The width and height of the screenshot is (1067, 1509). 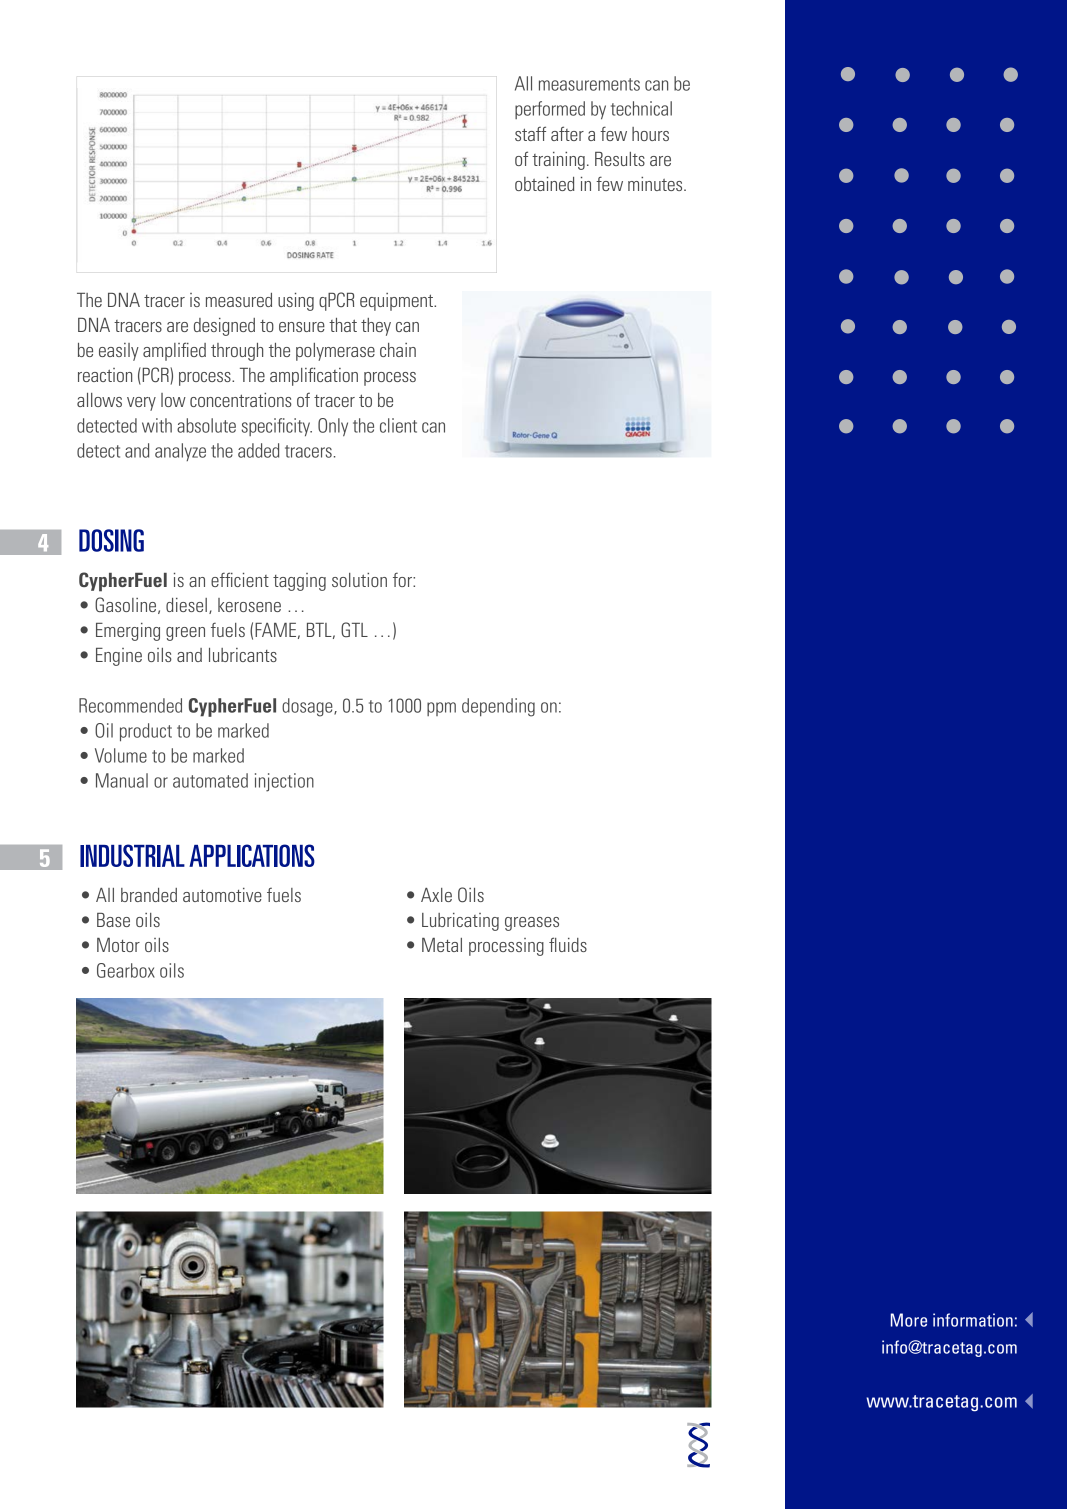 What do you see at coordinates (239, 300) in the screenshot?
I see `measured` at bounding box center [239, 300].
